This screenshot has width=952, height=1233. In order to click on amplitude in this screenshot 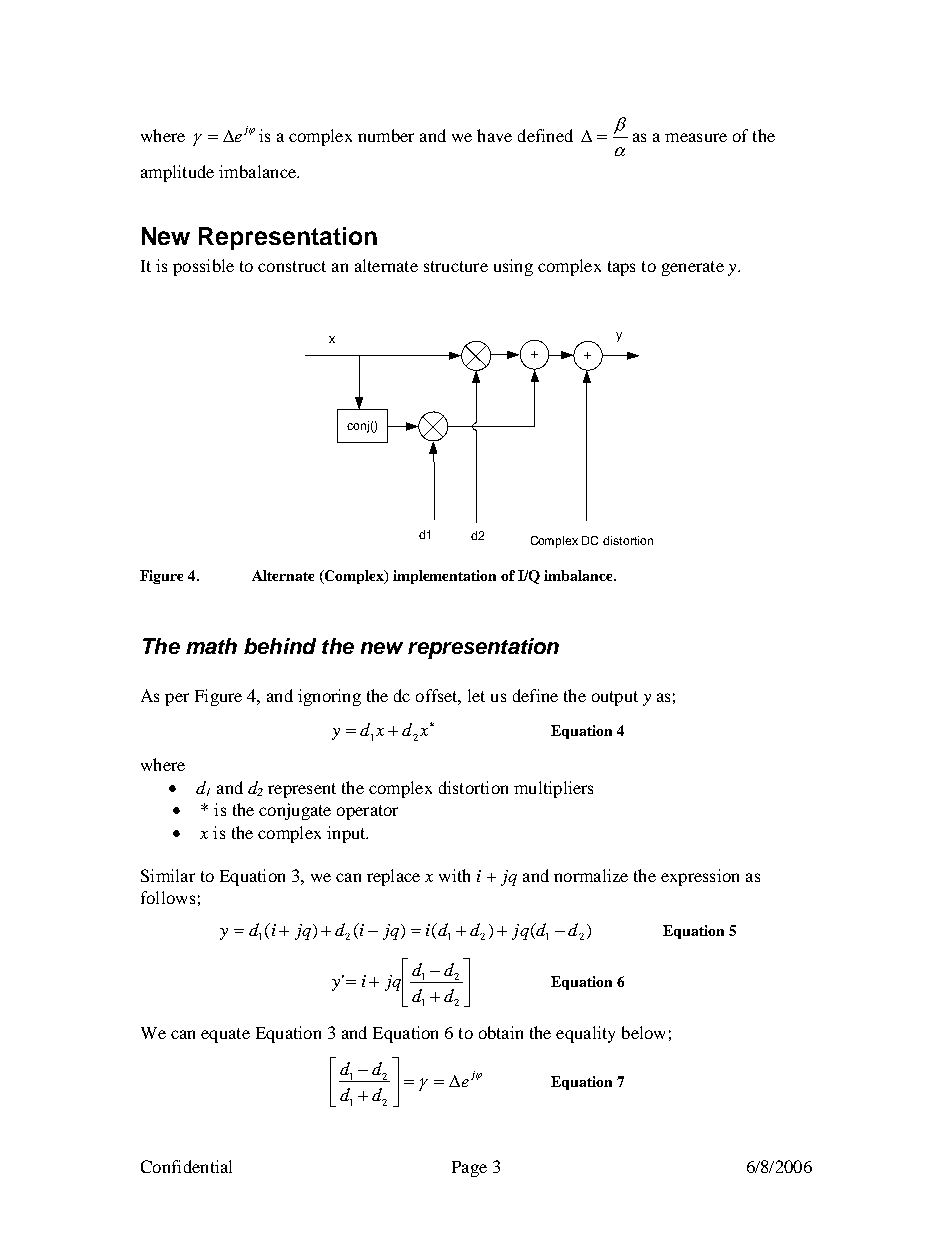, I will do `click(177, 173)`.
